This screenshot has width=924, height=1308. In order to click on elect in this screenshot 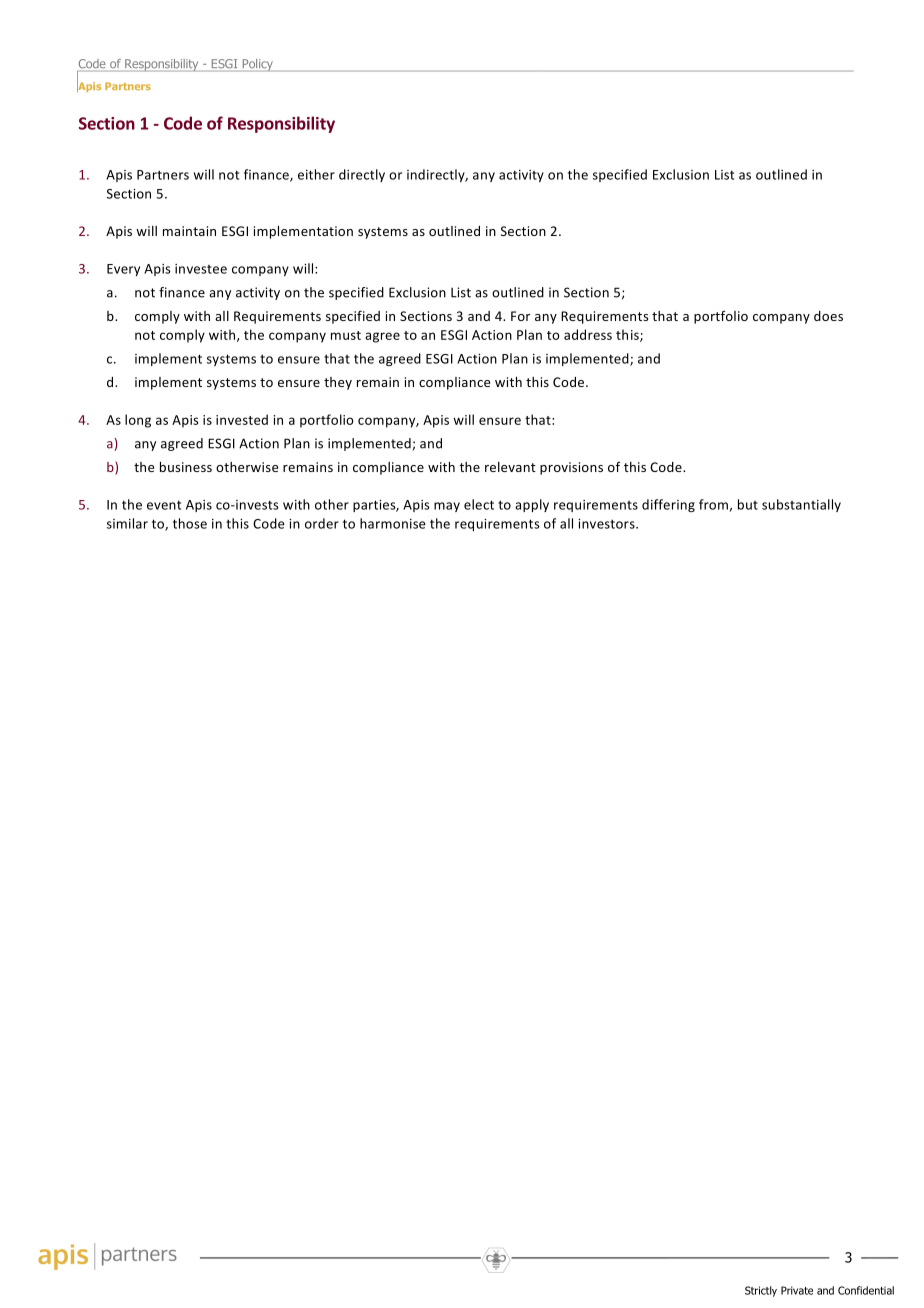, I will do `click(479, 504)`.
